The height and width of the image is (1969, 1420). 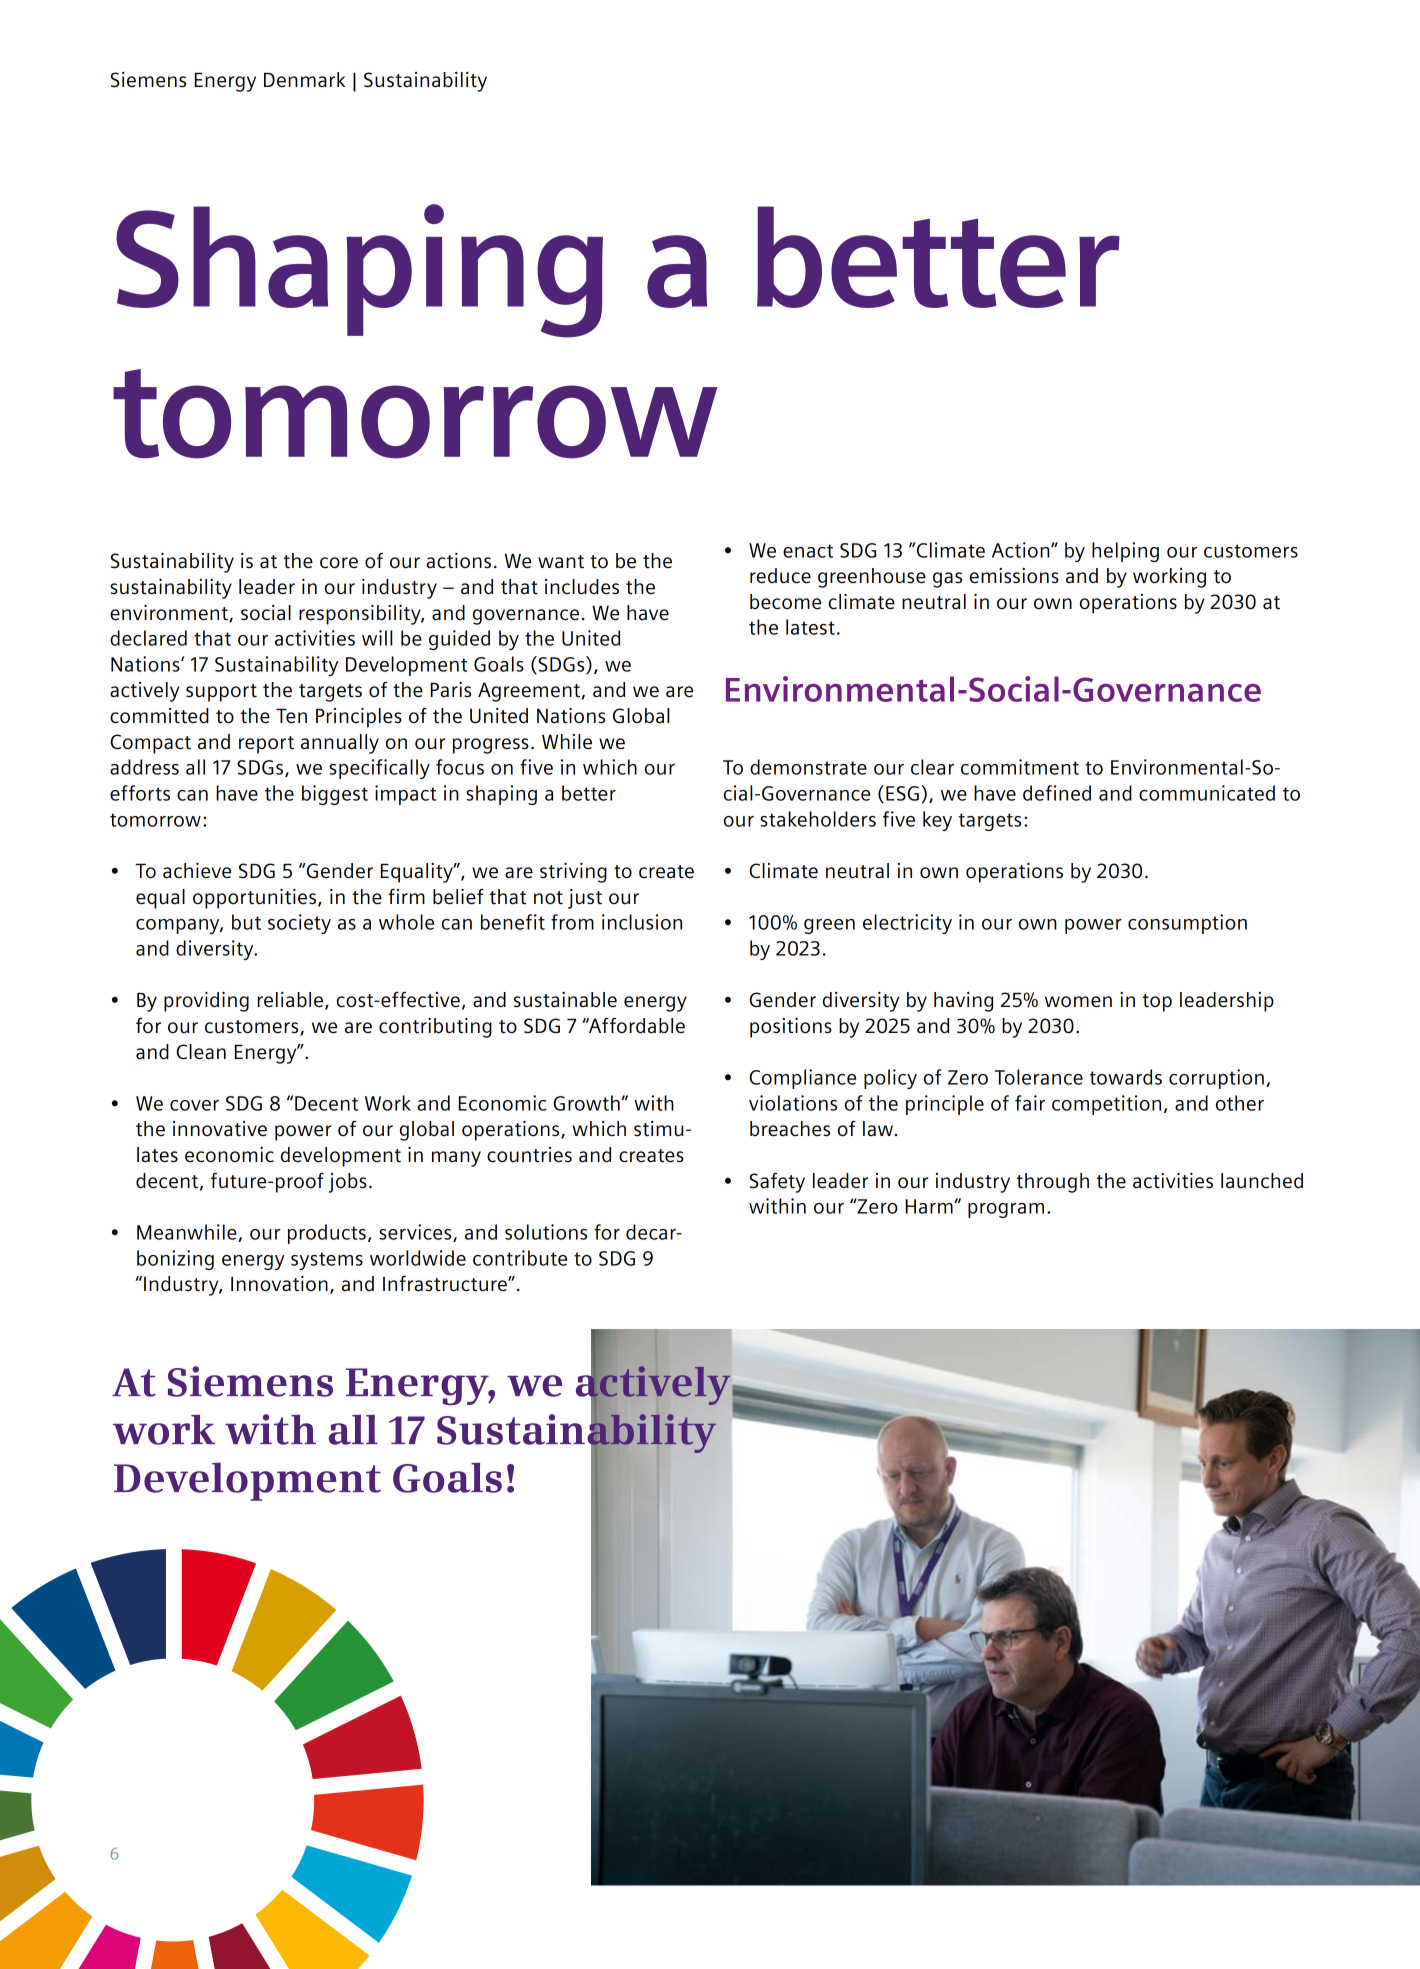 What do you see at coordinates (1157, 1003) in the image?
I see `top` at bounding box center [1157, 1003].
